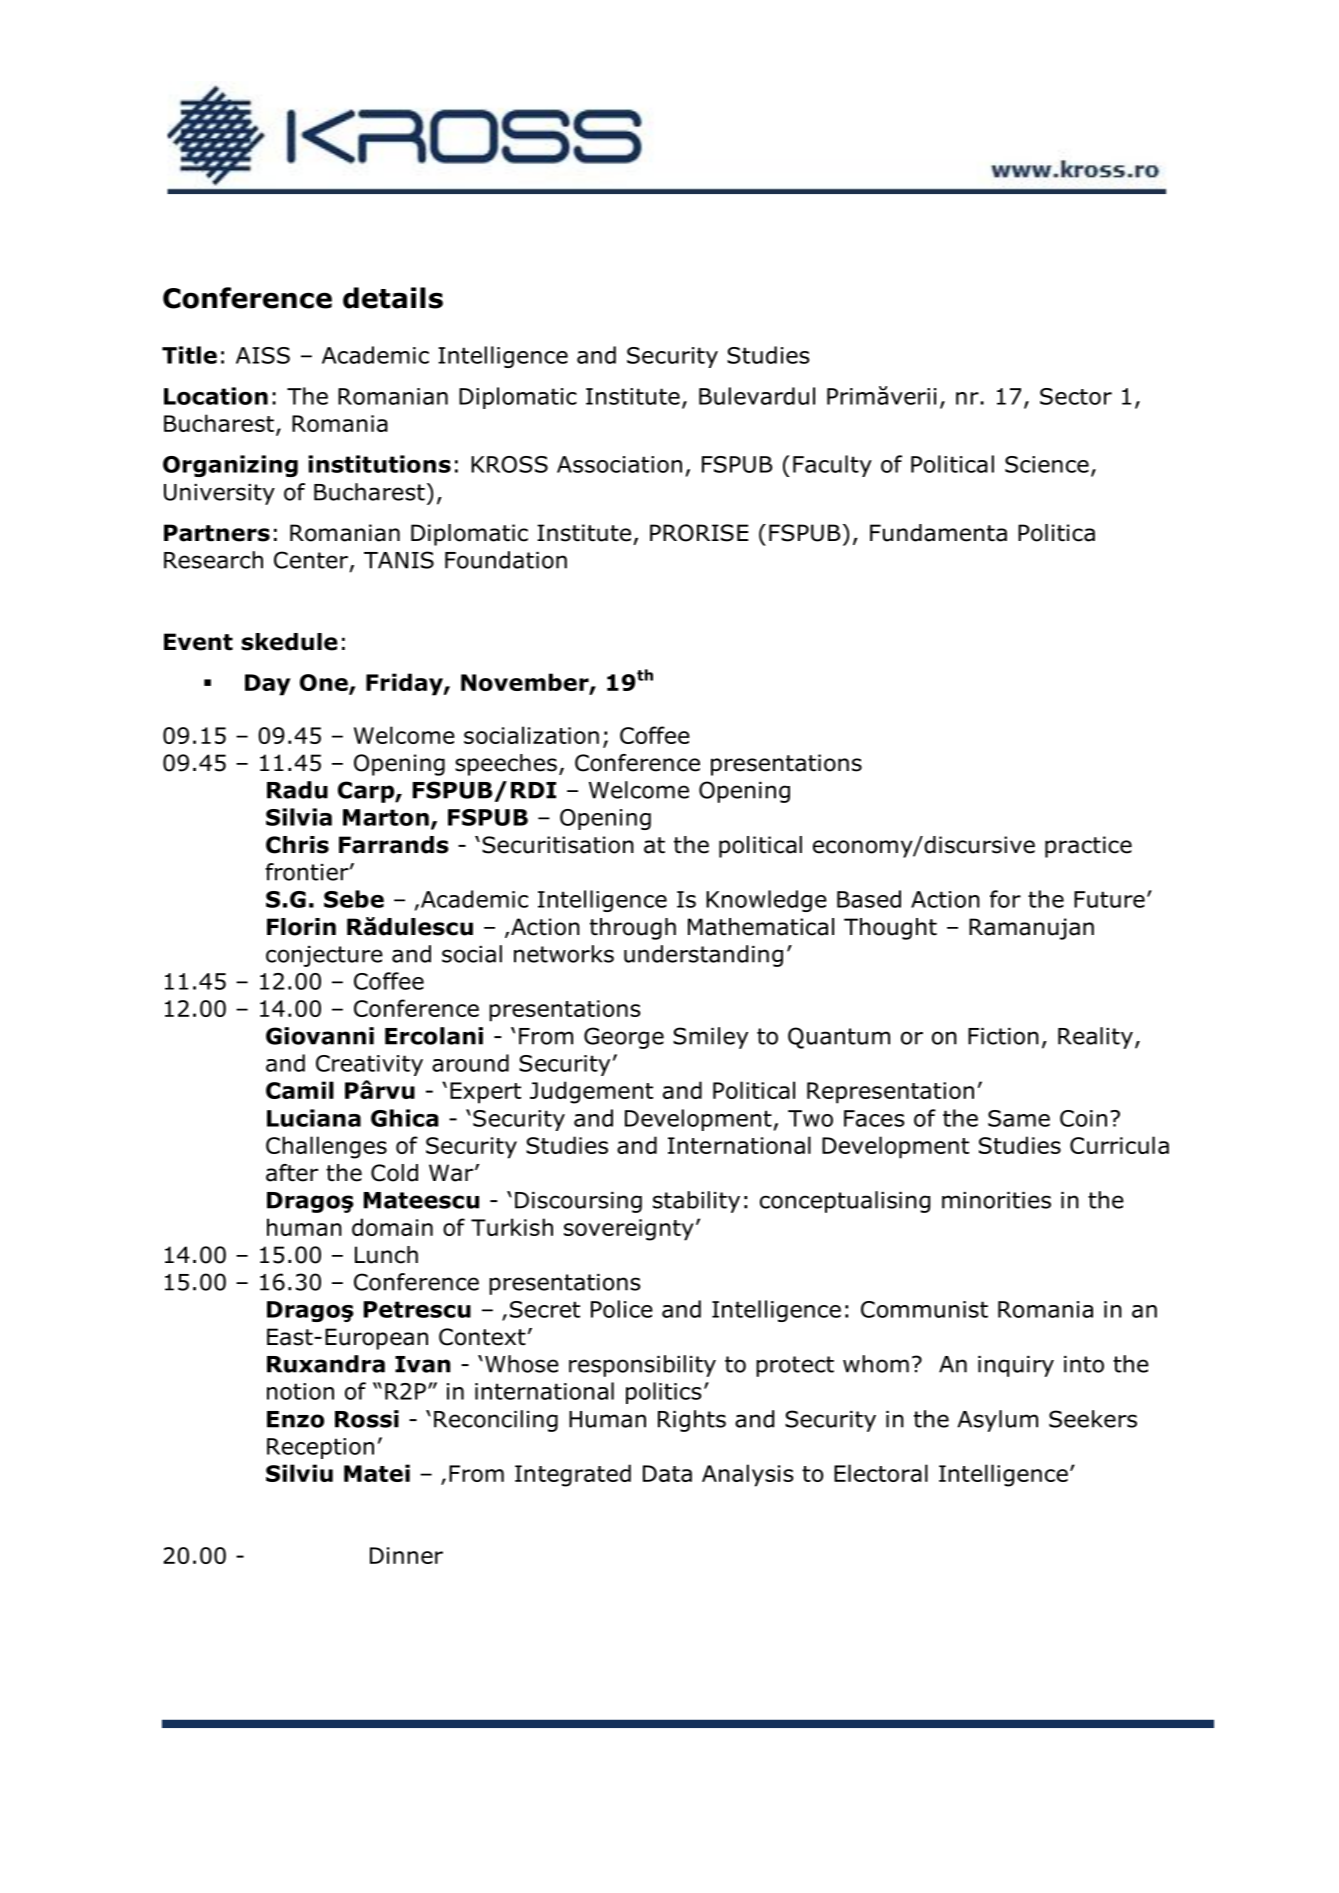 The width and height of the document is (1339, 1893). Describe the element at coordinates (1003, 1036) in the document. I see `Fiction` at that location.
